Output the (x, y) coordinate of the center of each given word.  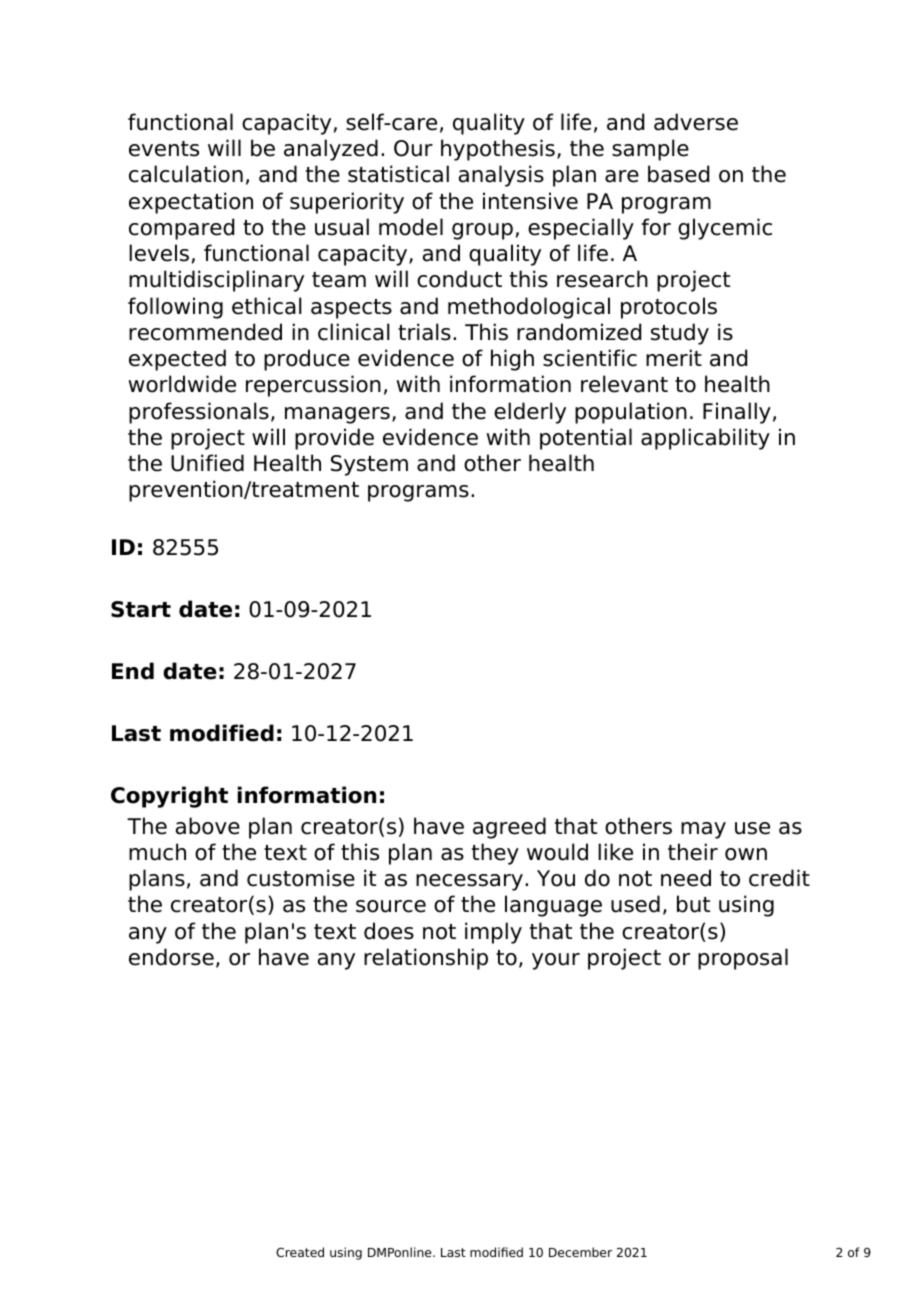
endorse (171, 957)
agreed (509, 828)
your (556, 961)
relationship (426, 959)
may (703, 830)
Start (141, 609)
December (580, 1252)
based (678, 174)
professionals (199, 413)
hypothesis (498, 150)
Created (300, 1252)
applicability (705, 439)
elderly (530, 413)
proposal (743, 959)
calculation (186, 174)
